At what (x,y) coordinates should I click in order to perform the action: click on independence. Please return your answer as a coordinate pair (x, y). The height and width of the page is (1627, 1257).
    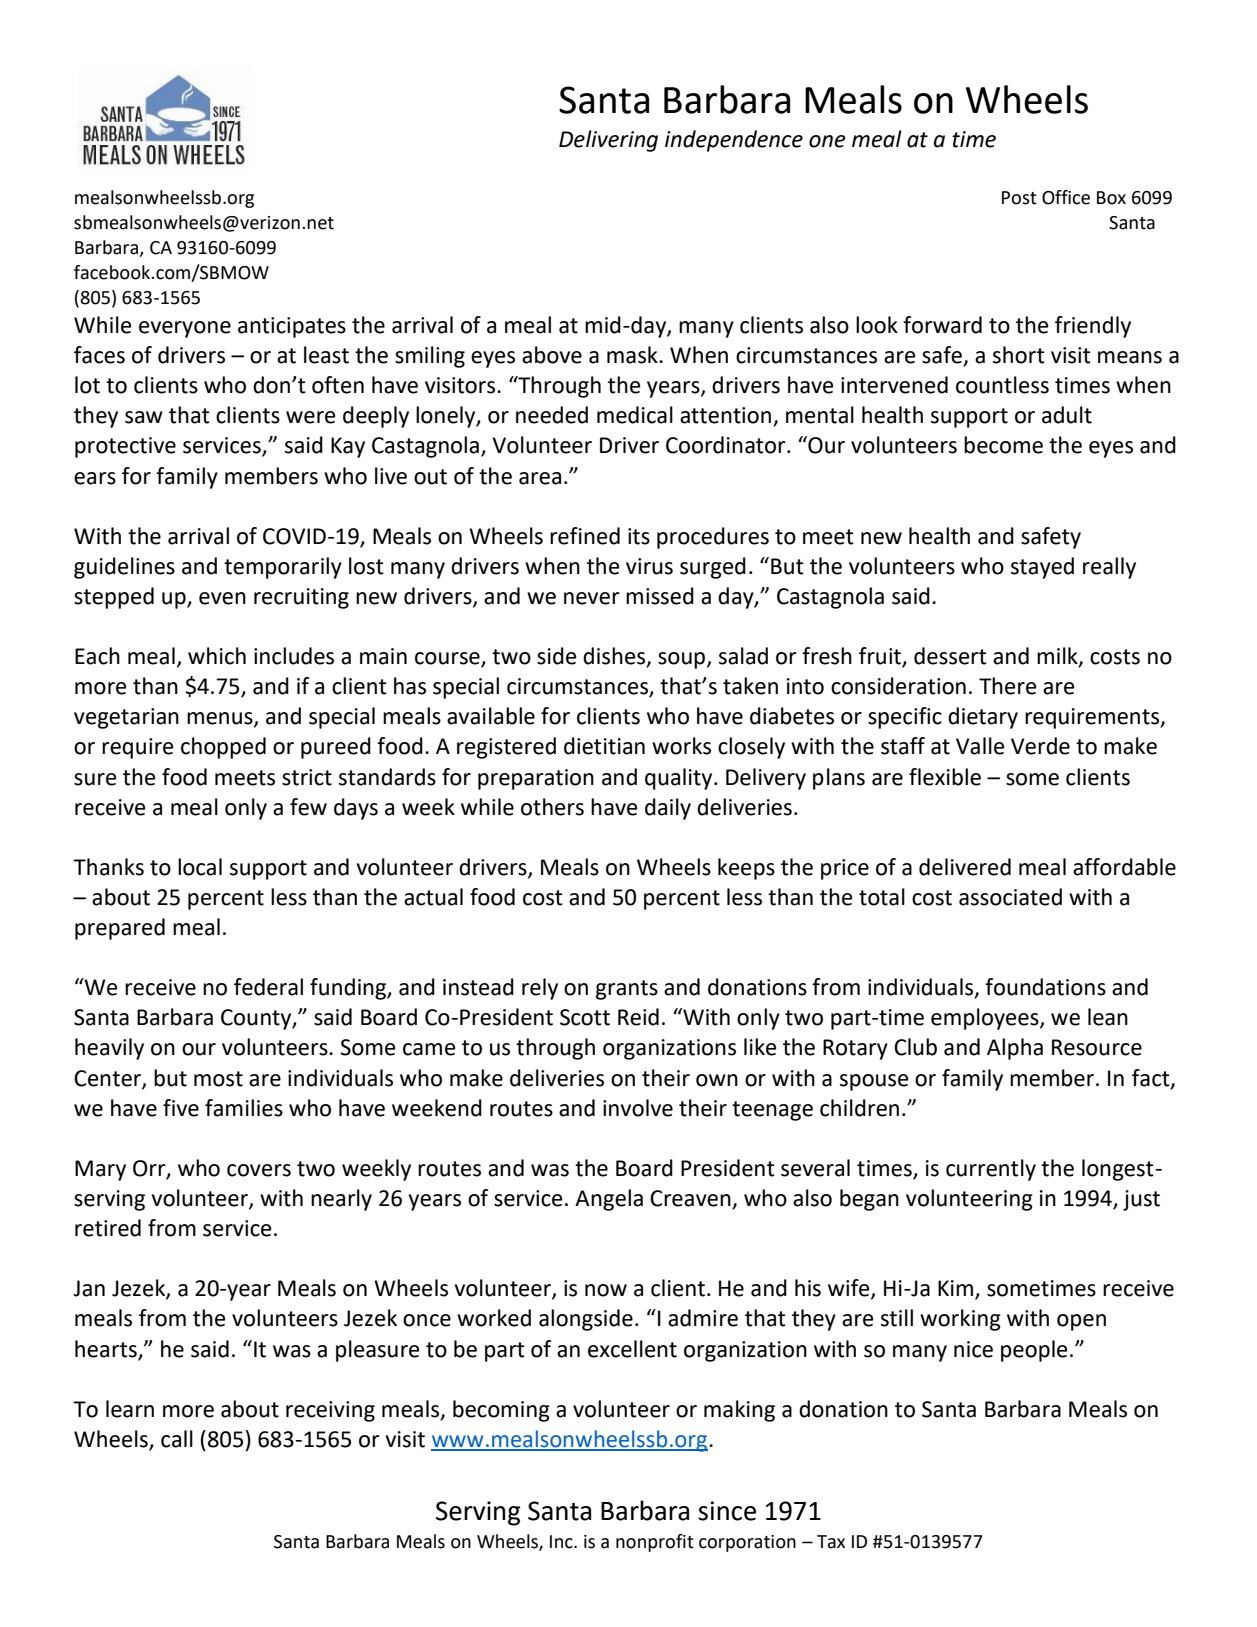
    Looking at the image, I should click on (734, 141).
